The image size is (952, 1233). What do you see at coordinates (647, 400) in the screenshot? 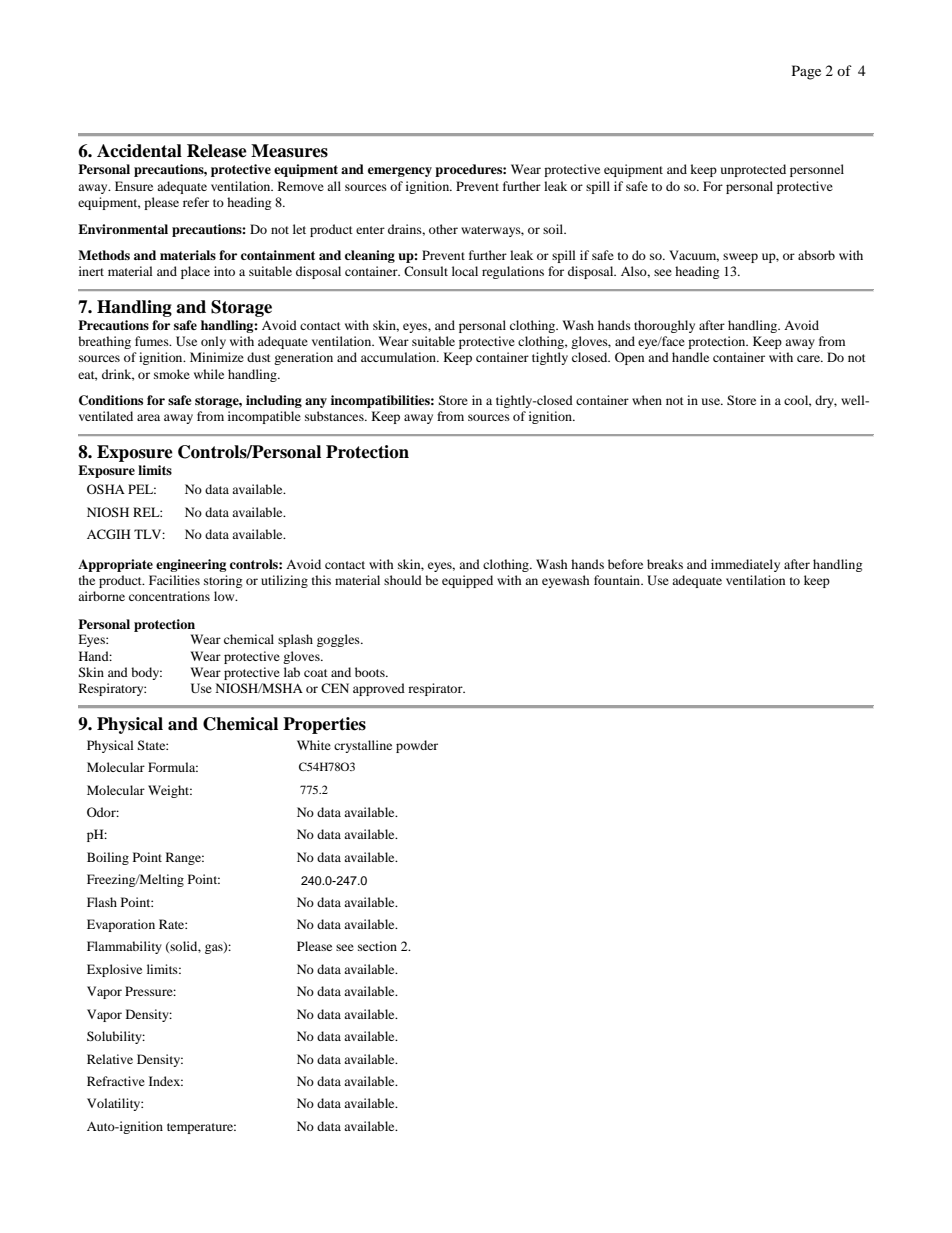
I see `when` at bounding box center [647, 400].
